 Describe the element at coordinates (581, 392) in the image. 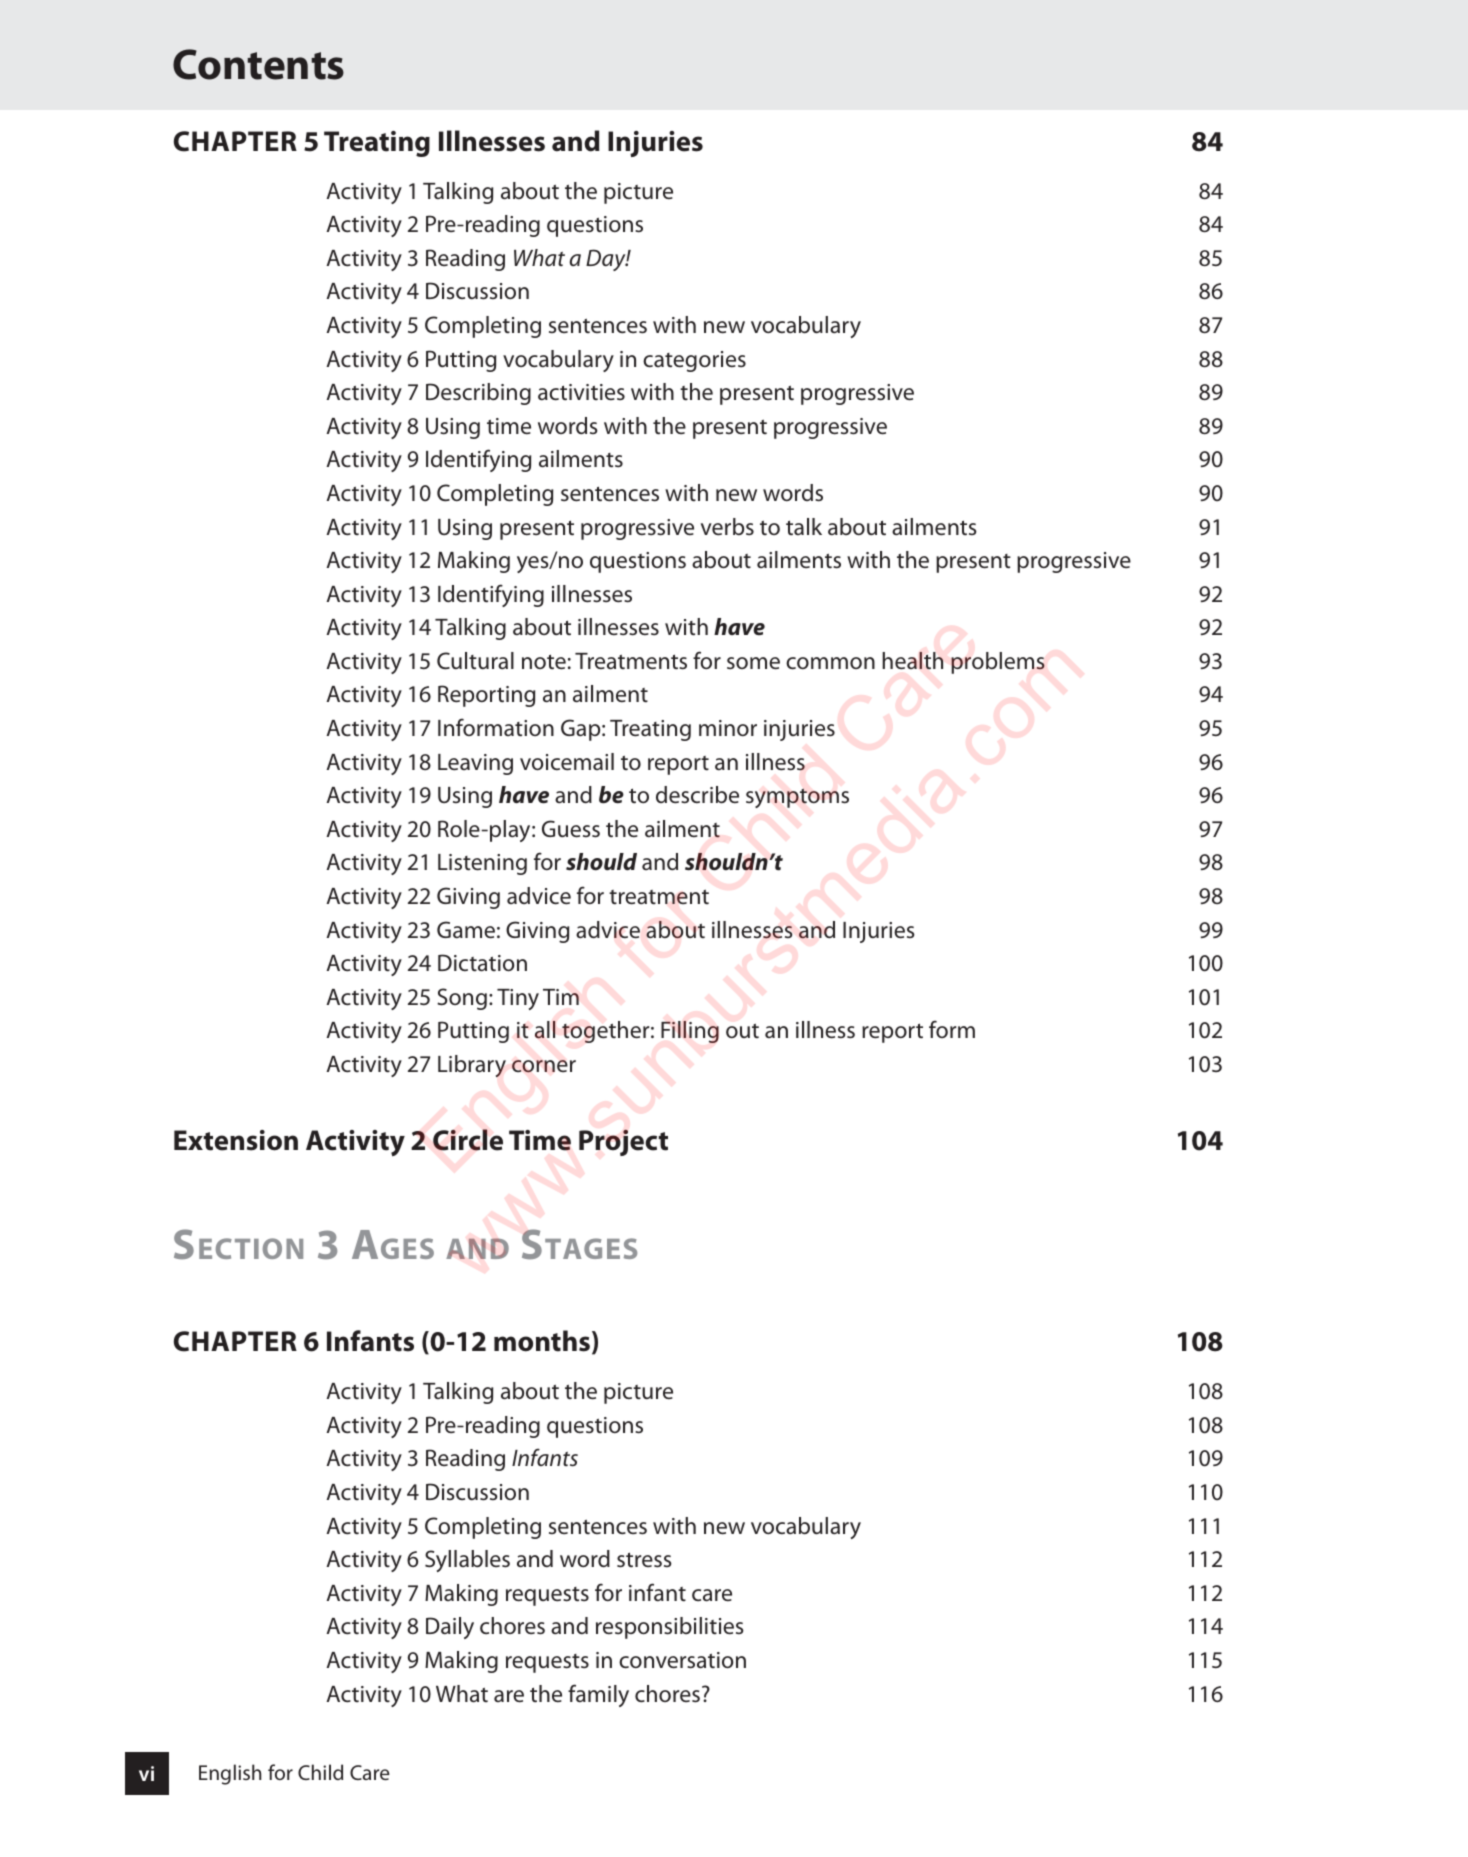

I see `activities` at that location.
